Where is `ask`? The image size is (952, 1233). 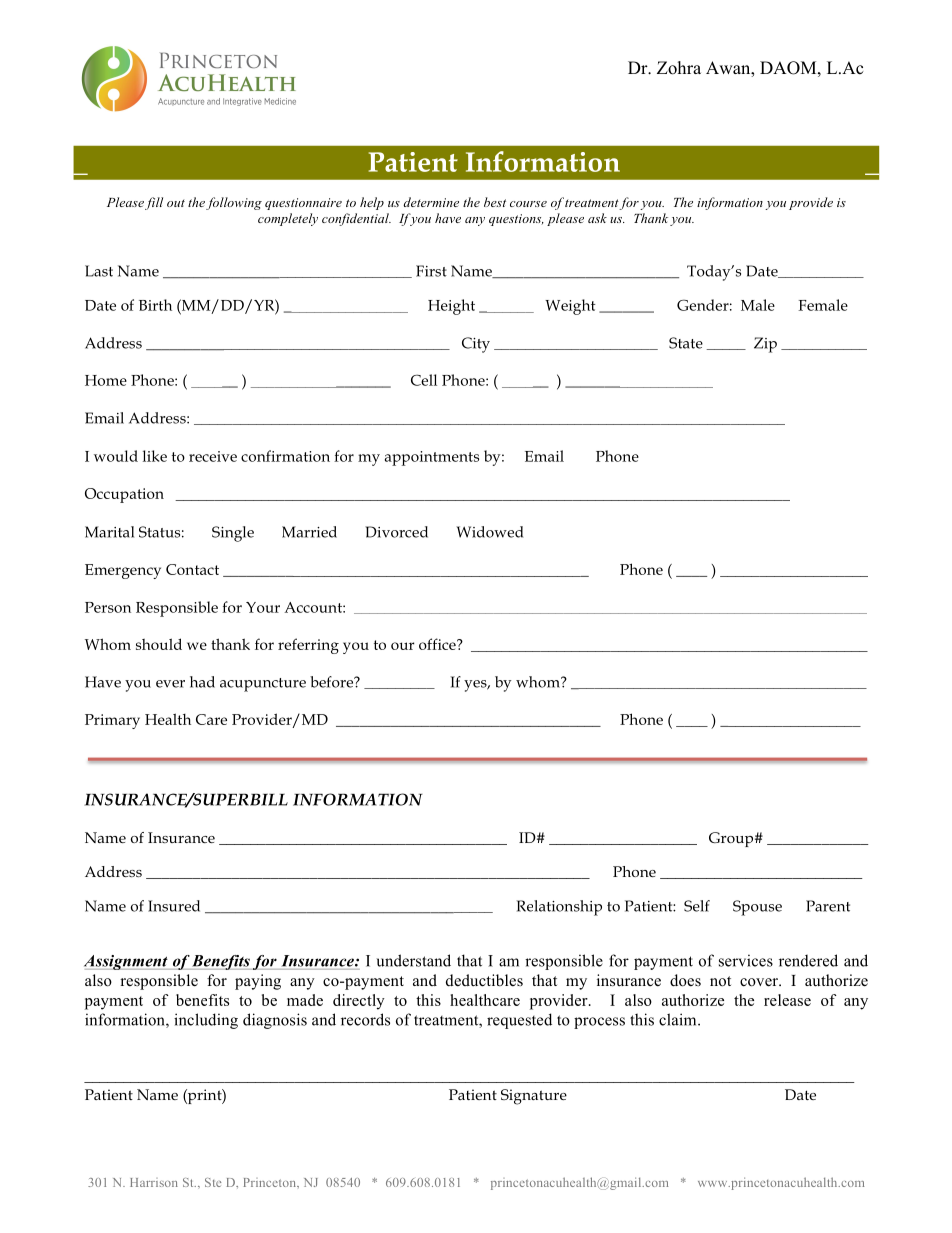
ask is located at coordinates (597, 218).
